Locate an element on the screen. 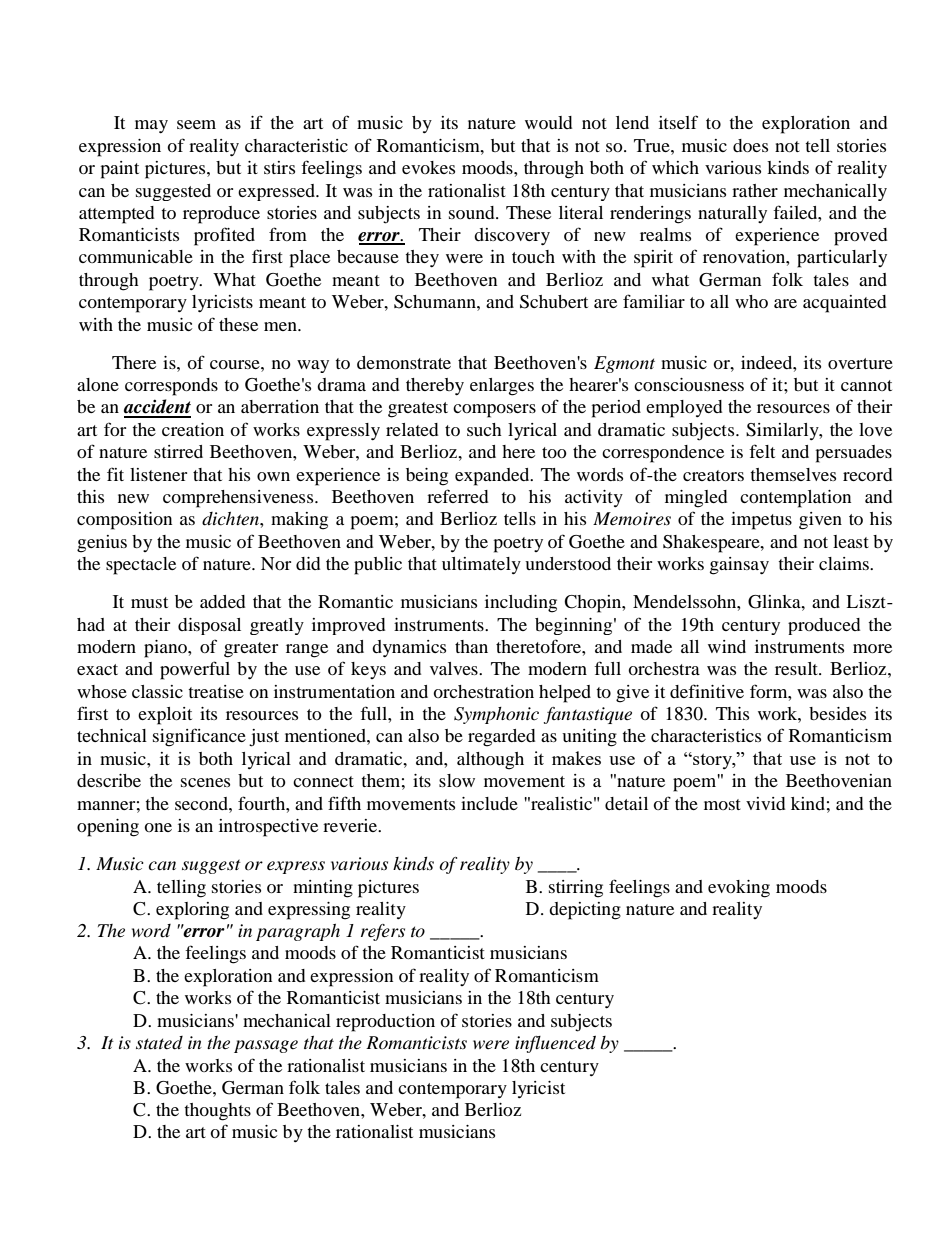  thoughts is located at coordinates (217, 1112).
